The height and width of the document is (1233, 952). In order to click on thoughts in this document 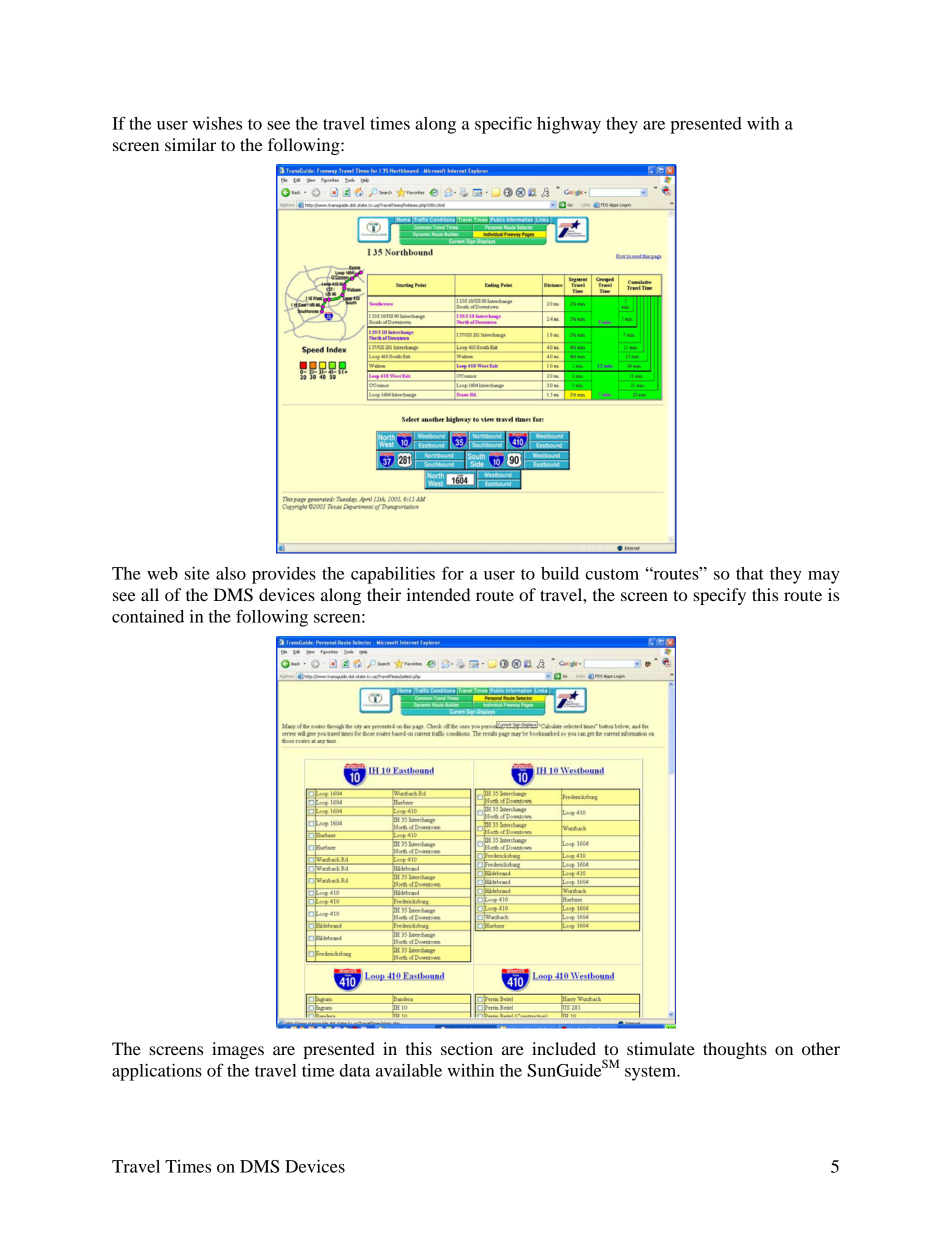, I will do `click(735, 1050)`.
